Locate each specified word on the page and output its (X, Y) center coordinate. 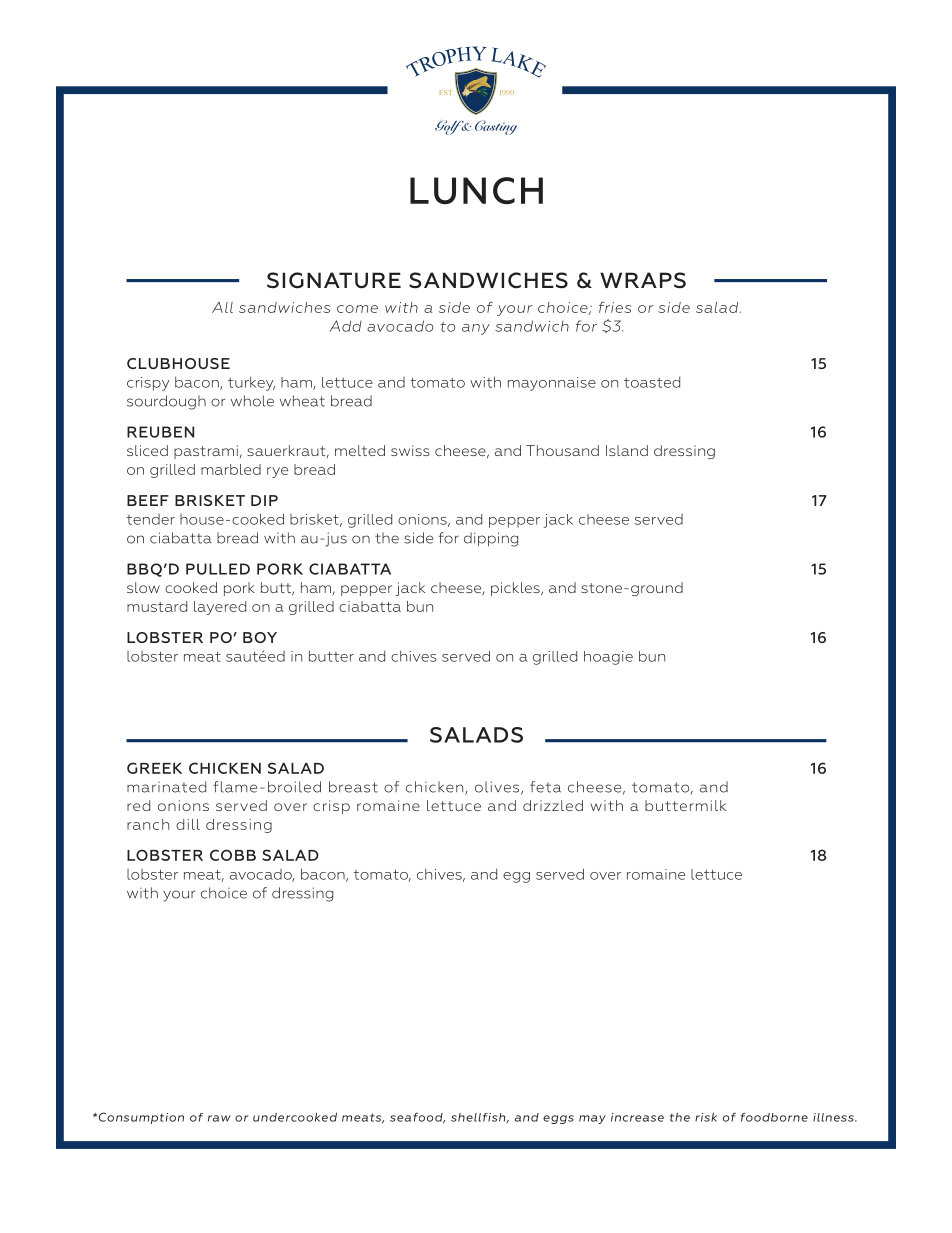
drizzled (553, 805)
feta (545, 787)
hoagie (608, 658)
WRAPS (643, 280)
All (222, 307)
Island (627, 450)
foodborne (774, 1117)
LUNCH (476, 190)
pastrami (206, 452)
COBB (233, 855)
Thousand (562, 450)
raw (219, 1118)
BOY (260, 637)
